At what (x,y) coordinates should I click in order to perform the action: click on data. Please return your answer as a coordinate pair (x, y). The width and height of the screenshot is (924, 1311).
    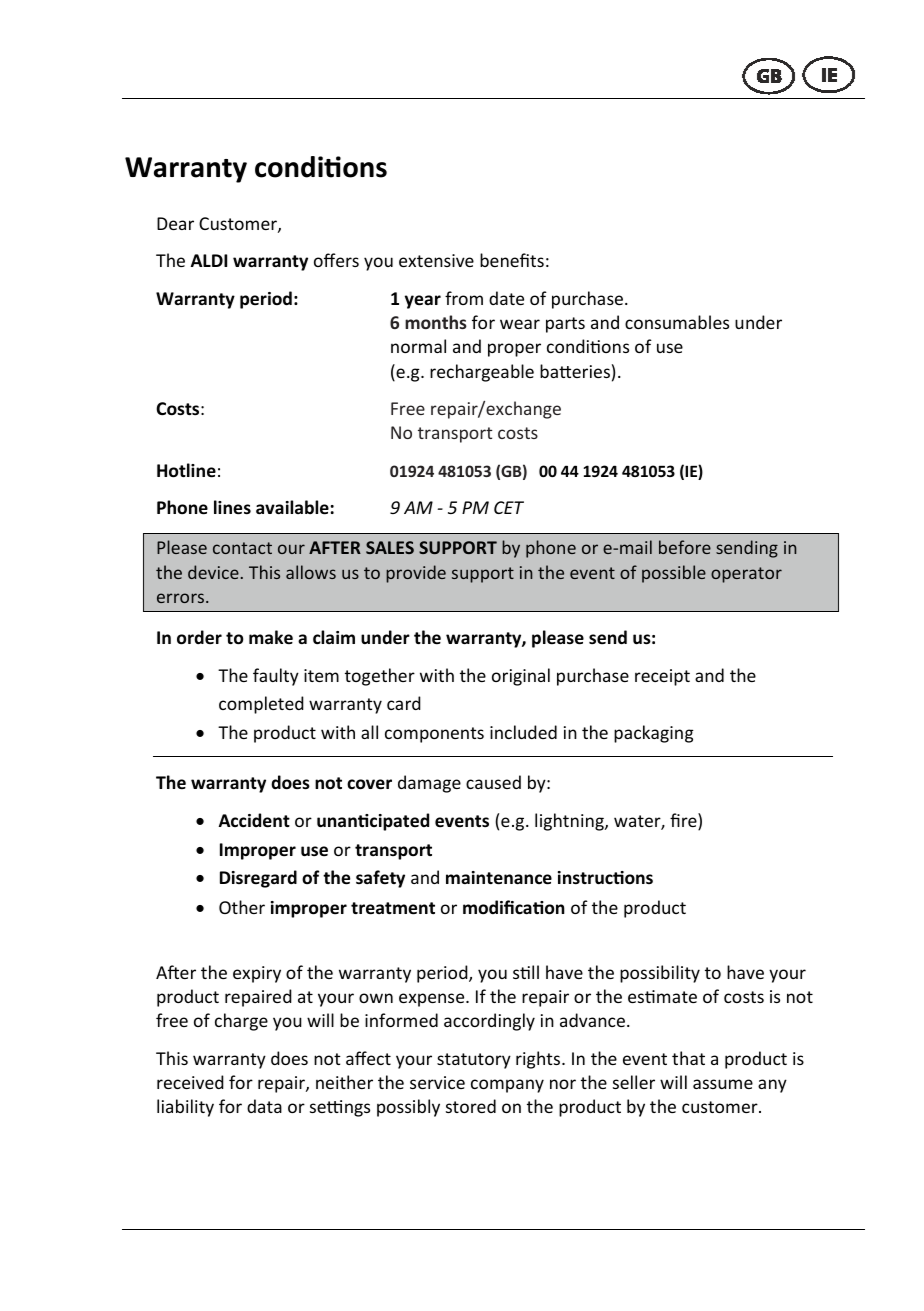
    Looking at the image, I should click on (264, 1106).
